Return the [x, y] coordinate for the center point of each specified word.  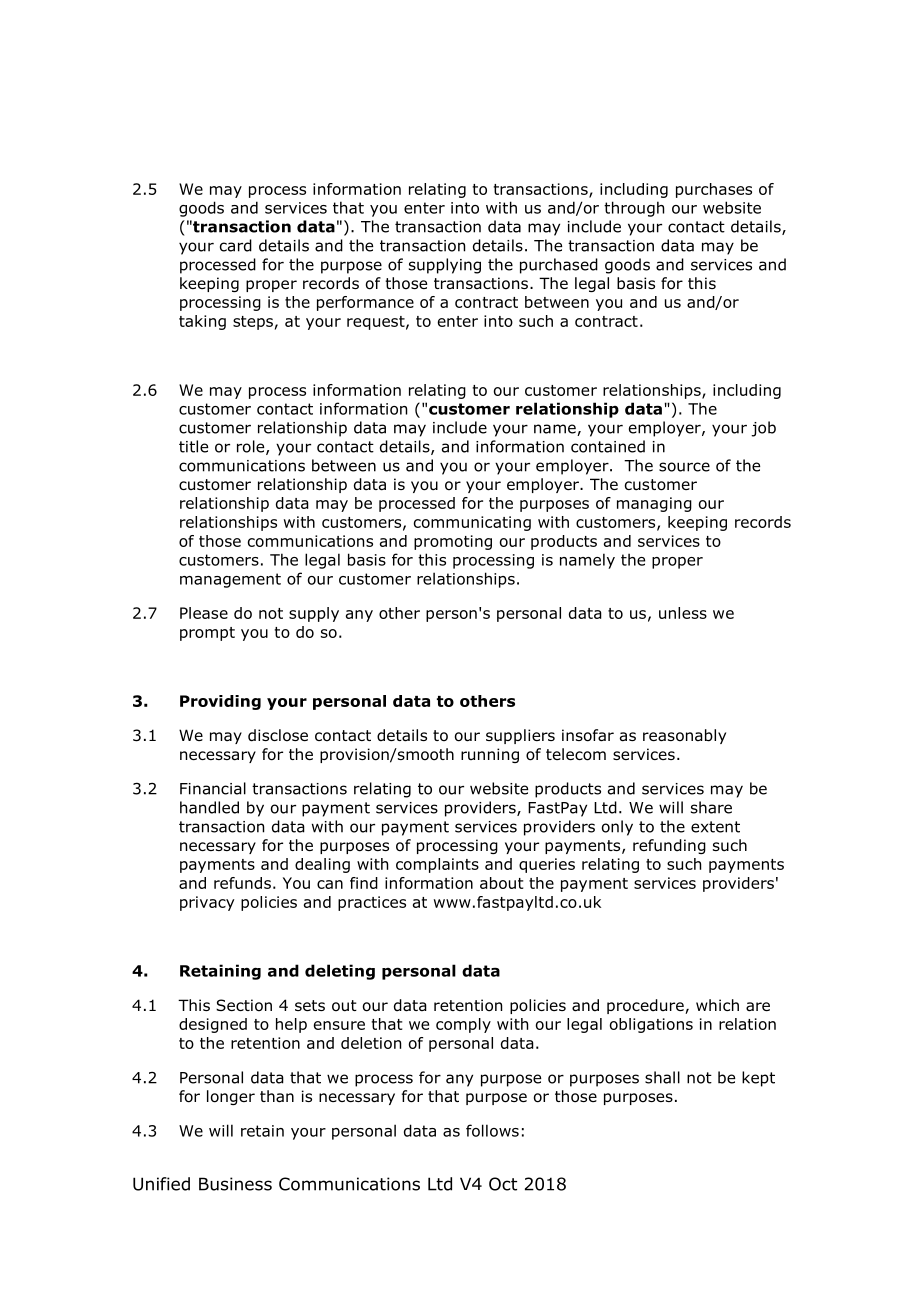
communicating [472, 523]
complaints [437, 865]
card [236, 245]
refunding [669, 846]
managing [654, 504]
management [230, 580]
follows [492, 1130]
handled [209, 807]
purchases [714, 190]
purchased [559, 266]
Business [235, 1184]
